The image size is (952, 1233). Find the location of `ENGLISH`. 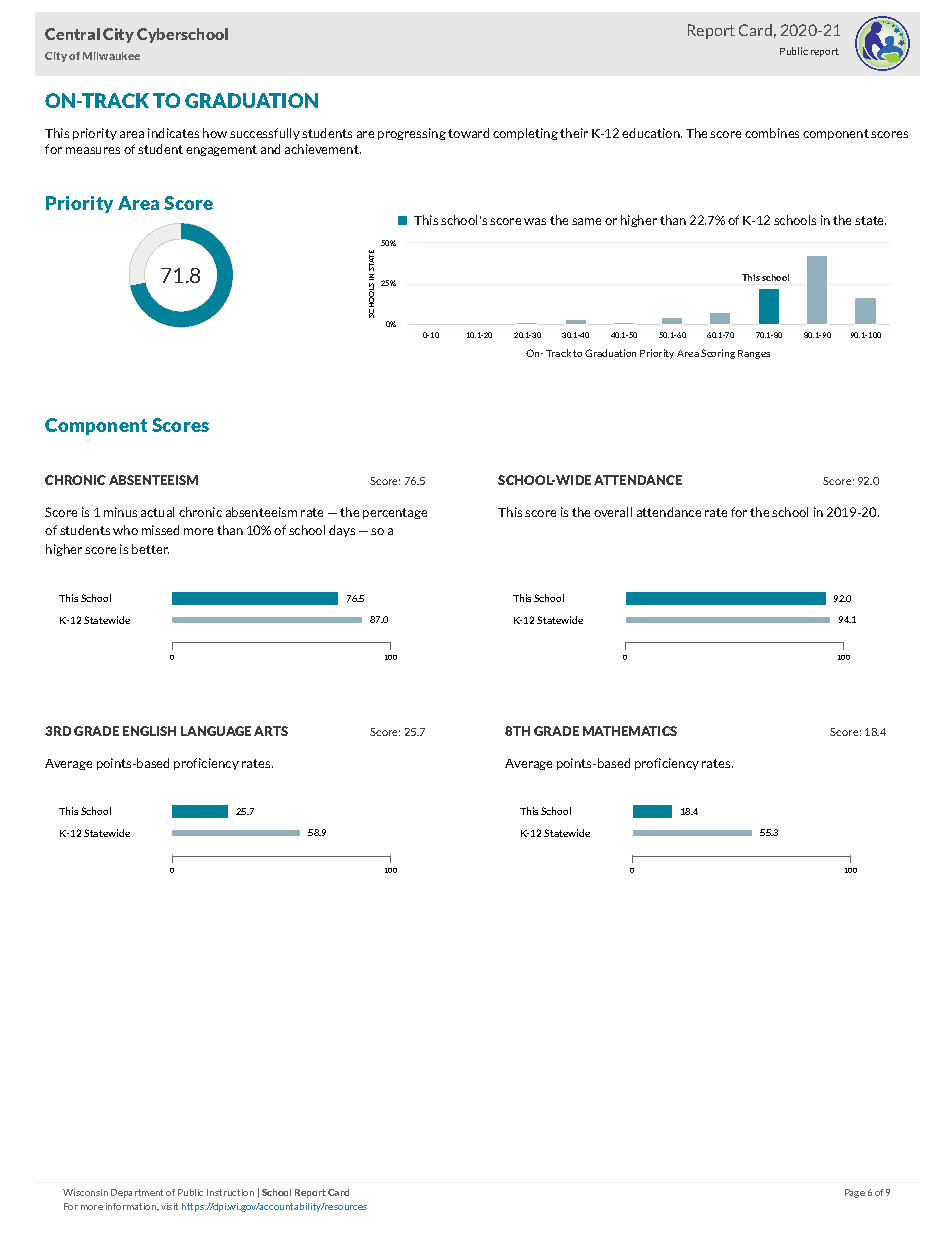

ENGLISH is located at coordinates (149, 731).
